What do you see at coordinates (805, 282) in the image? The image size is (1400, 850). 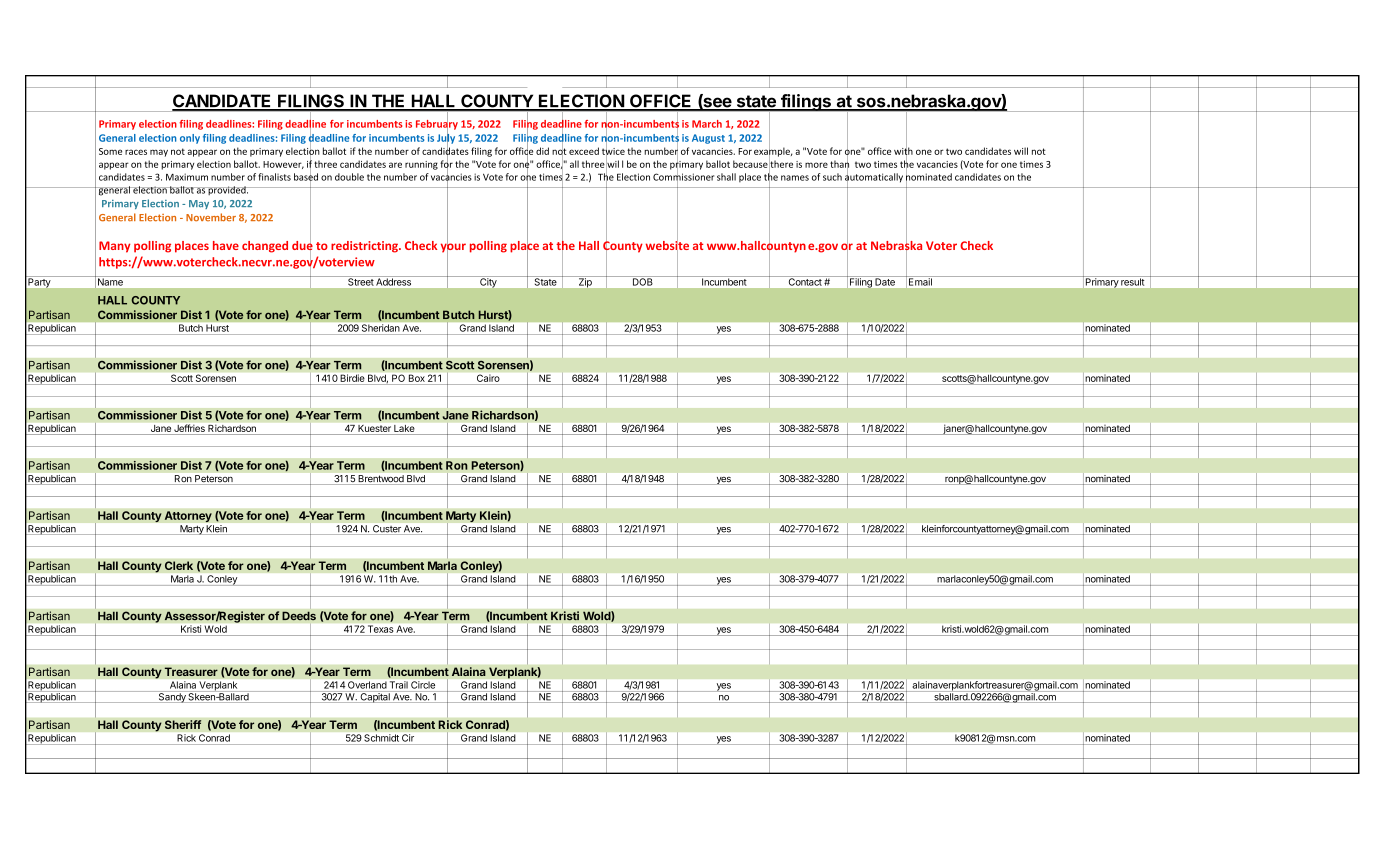 I see `Contact` at bounding box center [805, 282].
